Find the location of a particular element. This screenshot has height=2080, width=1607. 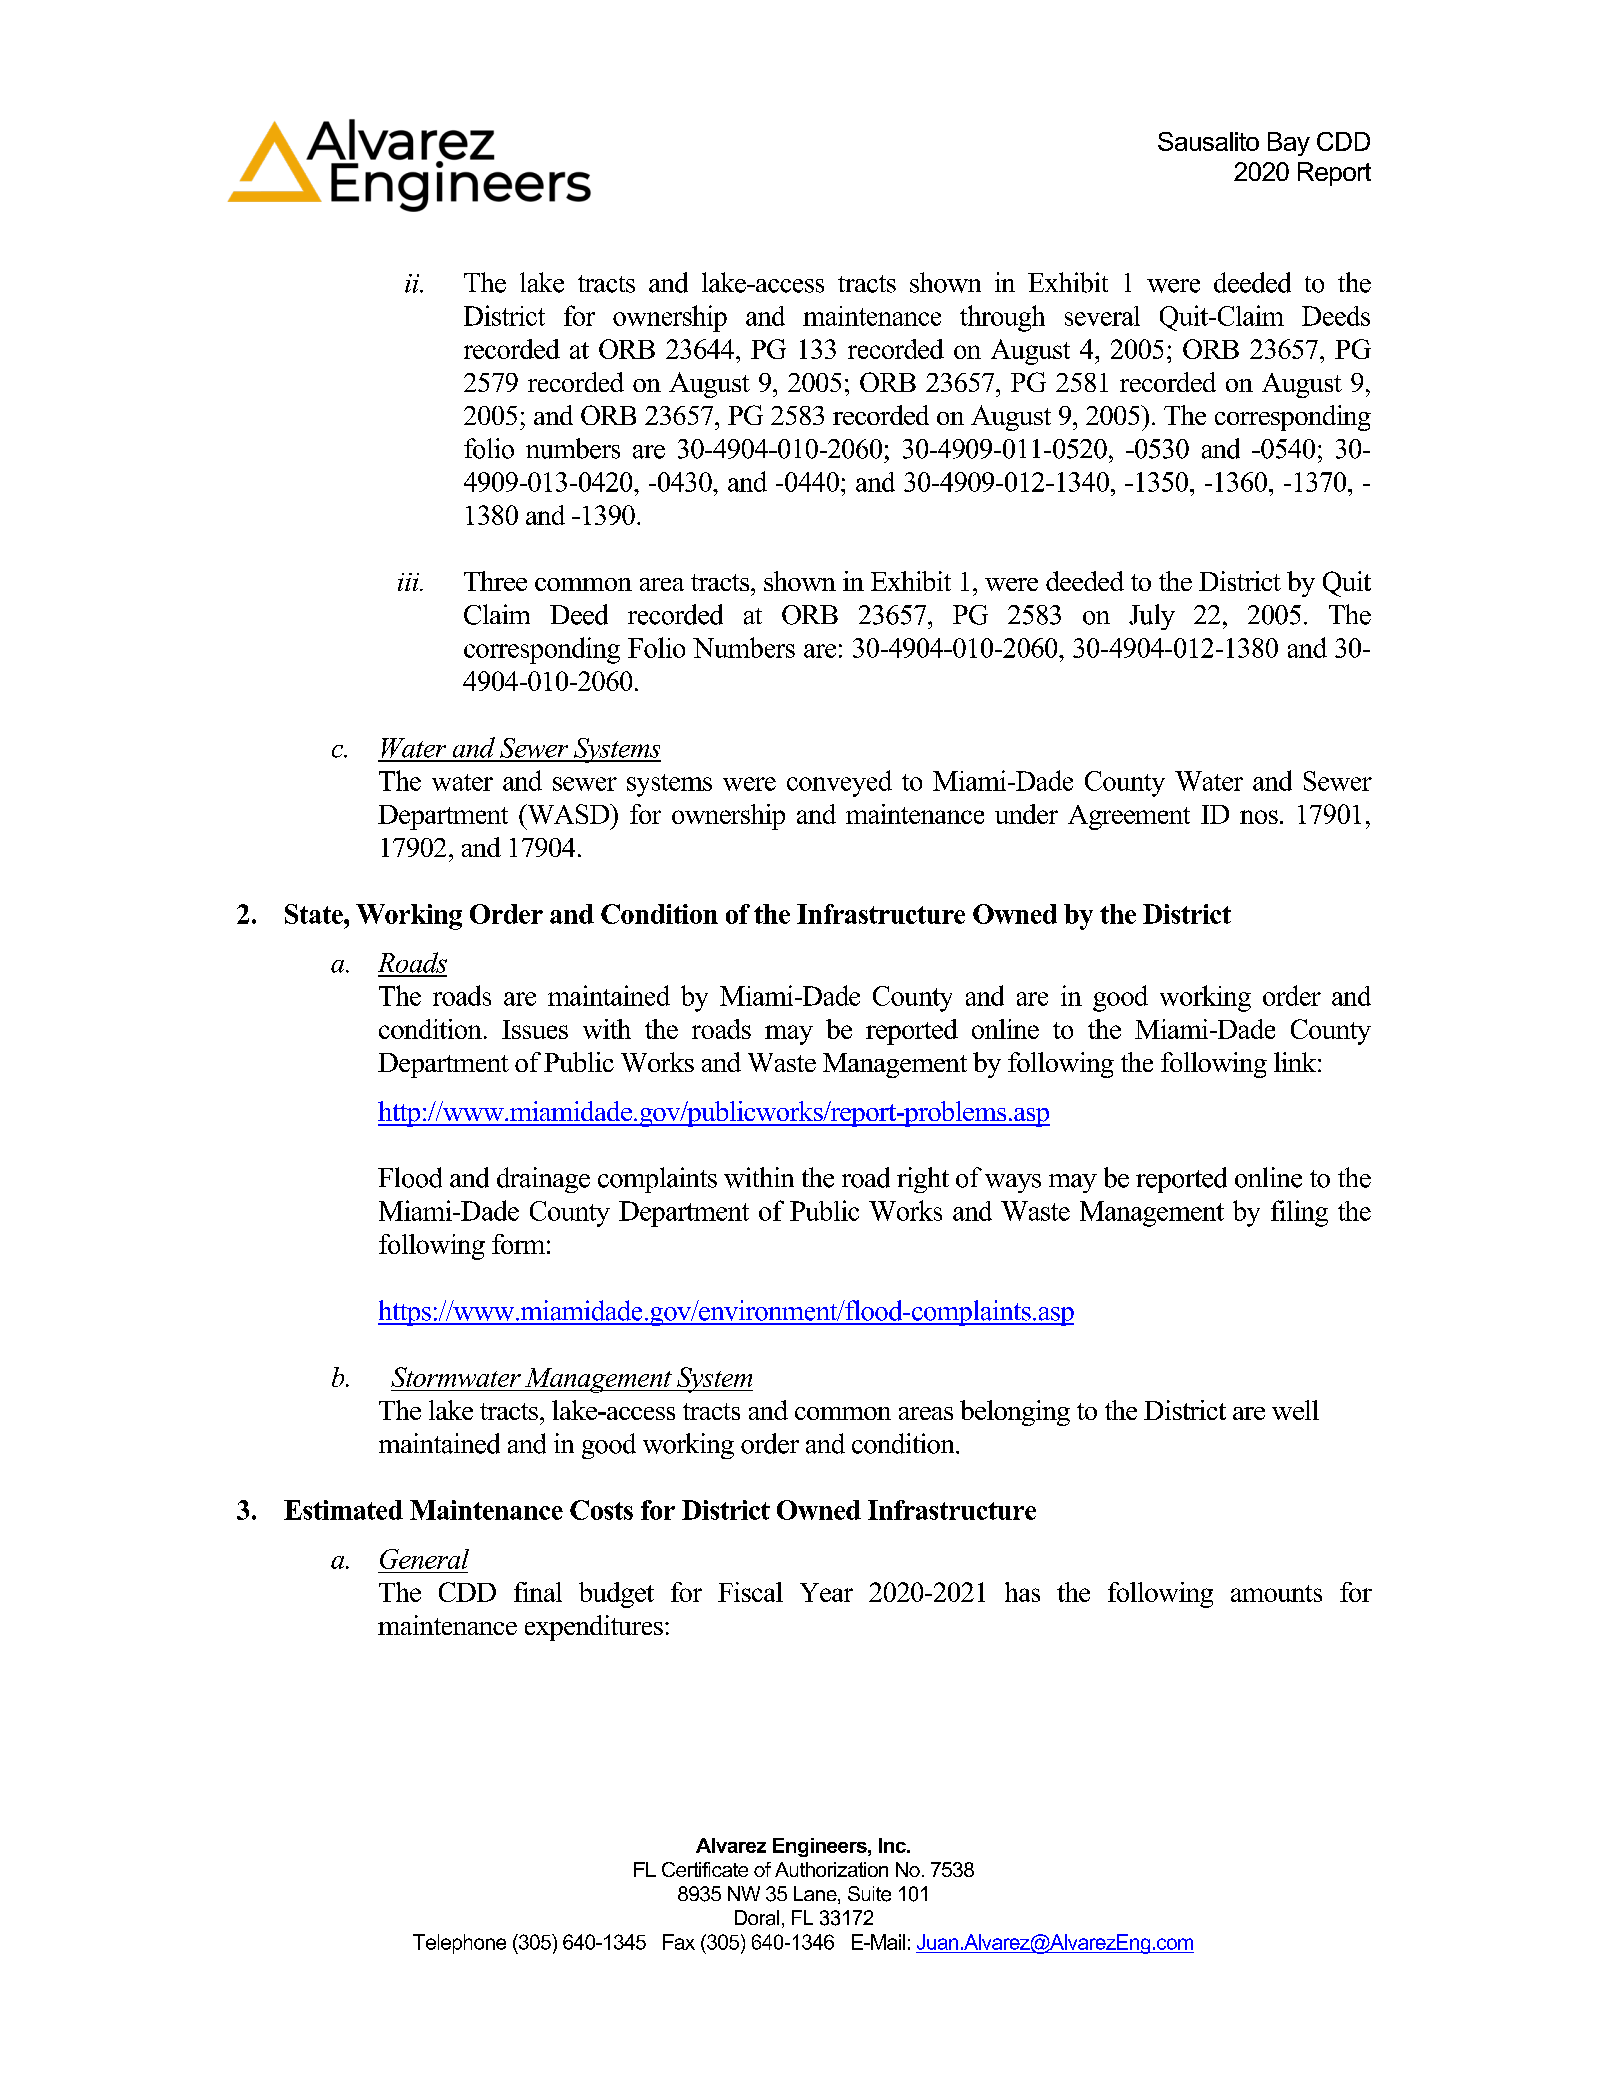

WASD is located at coordinates (568, 814).
